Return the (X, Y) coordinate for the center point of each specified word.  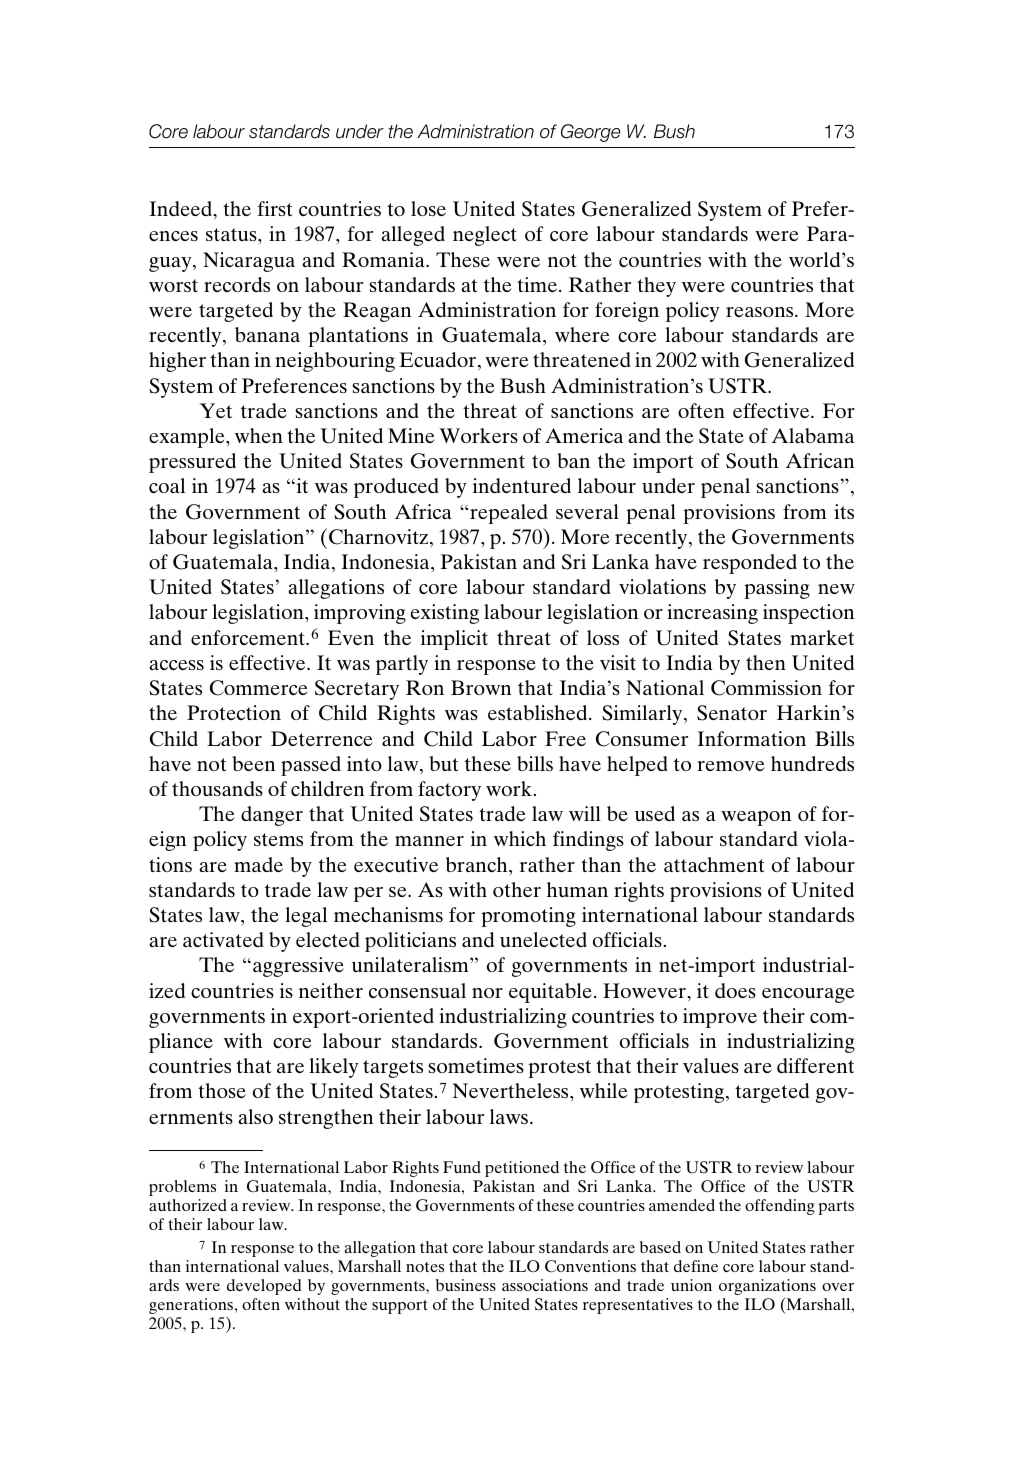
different (815, 1065)
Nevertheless (512, 1090)
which (520, 838)
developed (264, 1287)
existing (445, 614)
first (275, 208)
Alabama (813, 435)
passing (777, 589)
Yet (216, 410)
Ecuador (439, 361)
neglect (485, 236)
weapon (756, 818)
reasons (761, 312)
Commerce (259, 688)
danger (272, 816)
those (222, 1090)
